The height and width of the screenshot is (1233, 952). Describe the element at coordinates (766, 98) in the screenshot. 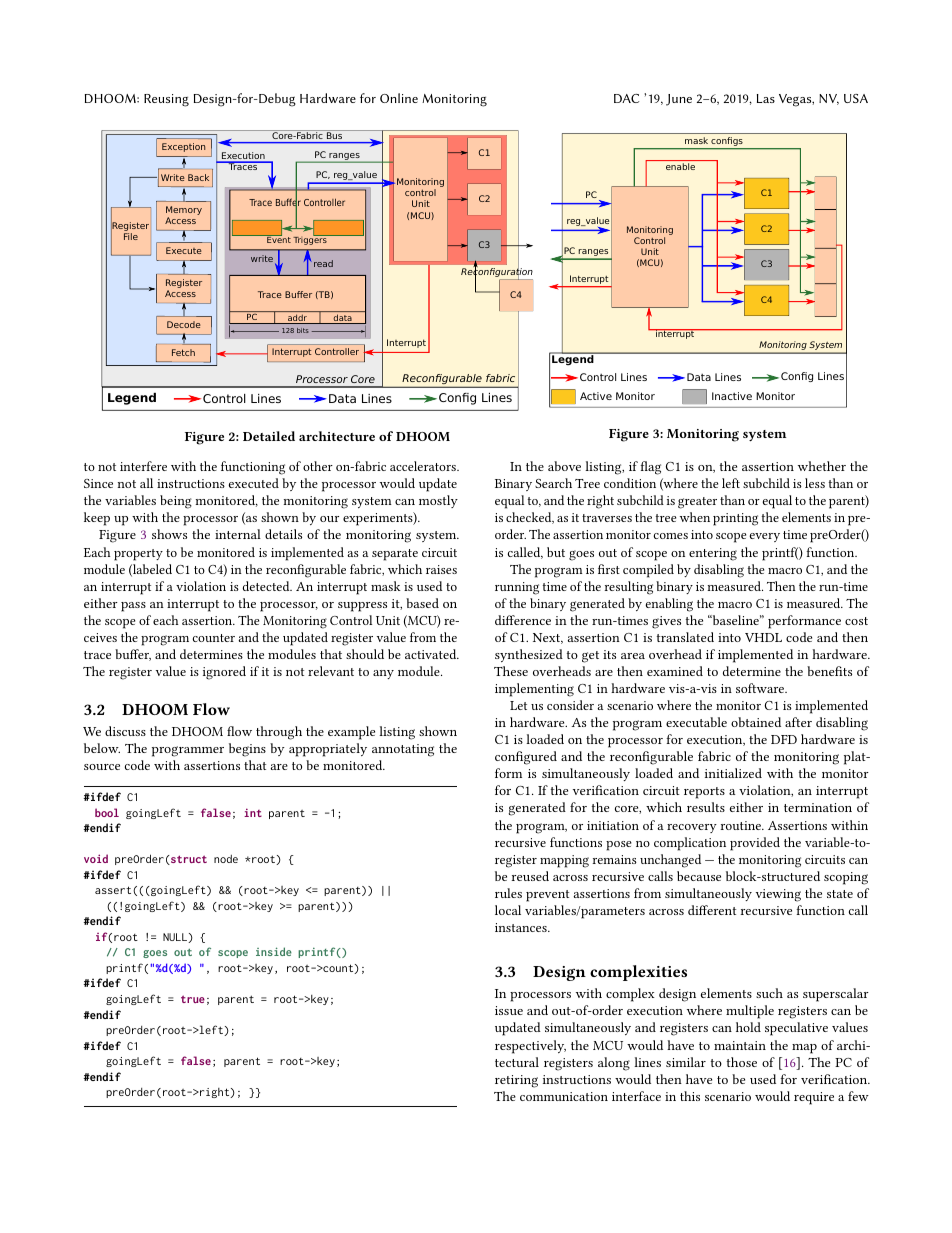

I see `Las` at that location.
